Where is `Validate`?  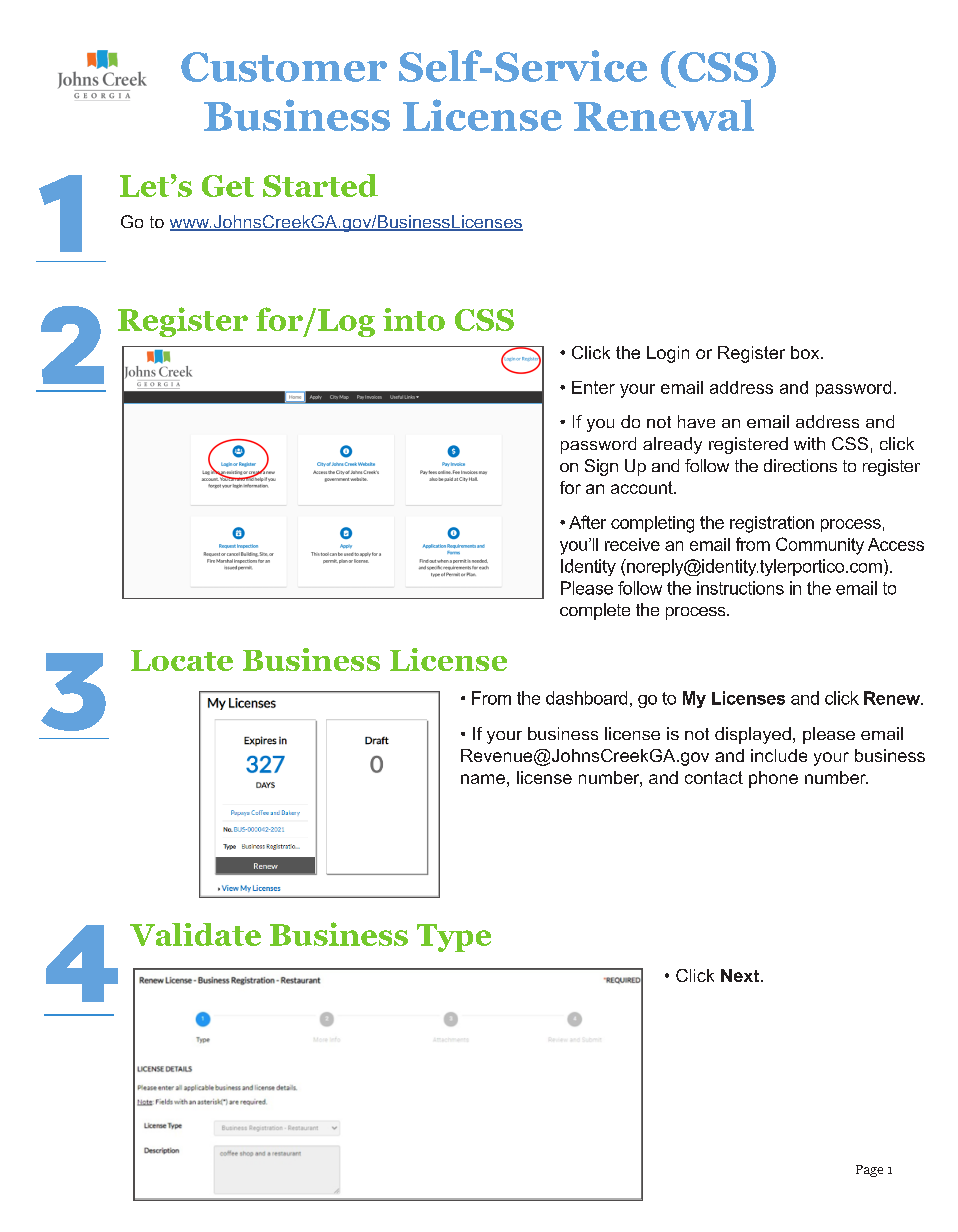 Validate is located at coordinates (195, 934).
